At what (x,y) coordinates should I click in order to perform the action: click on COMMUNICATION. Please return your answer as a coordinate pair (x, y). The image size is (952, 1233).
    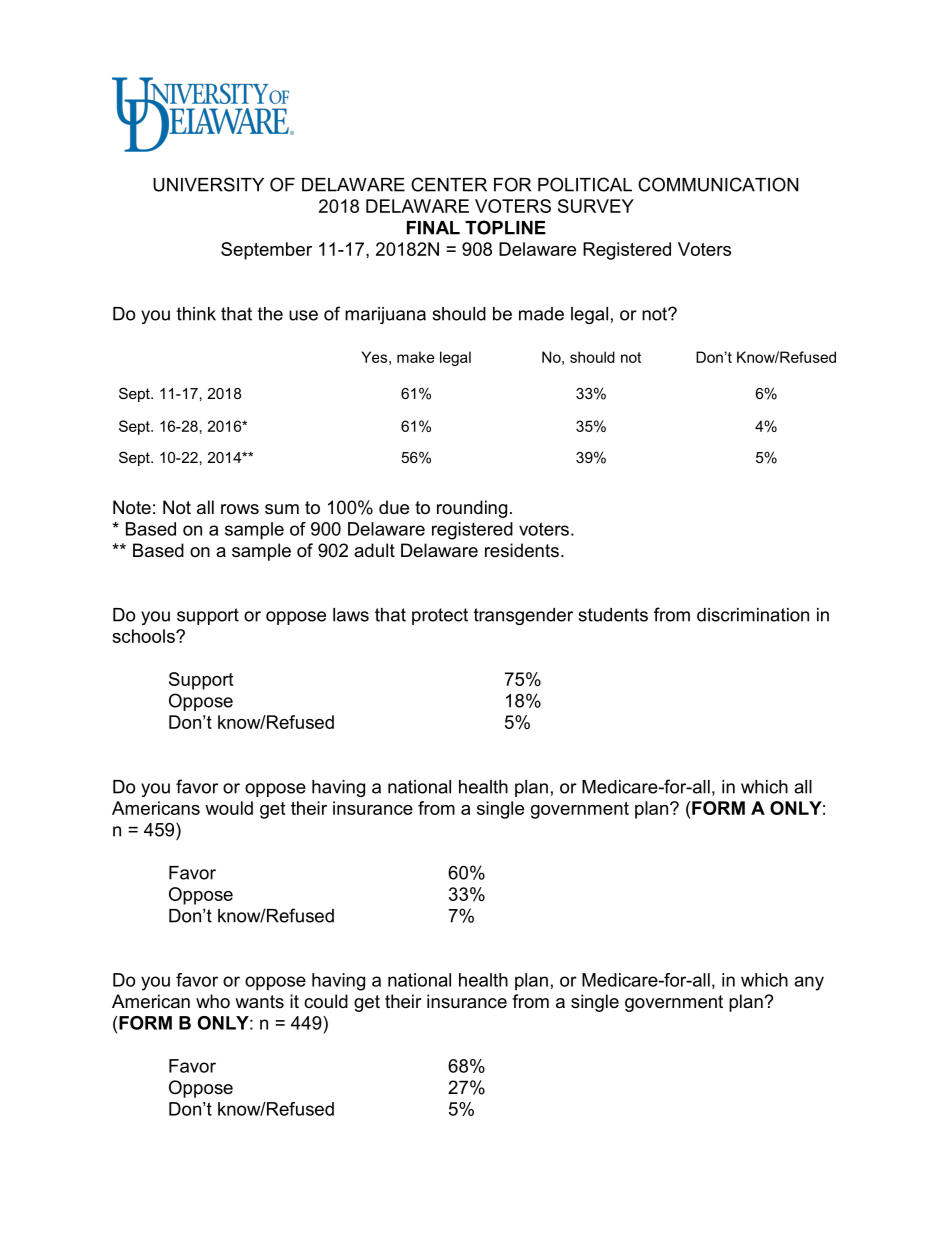
    Looking at the image, I should click on (718, 184).
